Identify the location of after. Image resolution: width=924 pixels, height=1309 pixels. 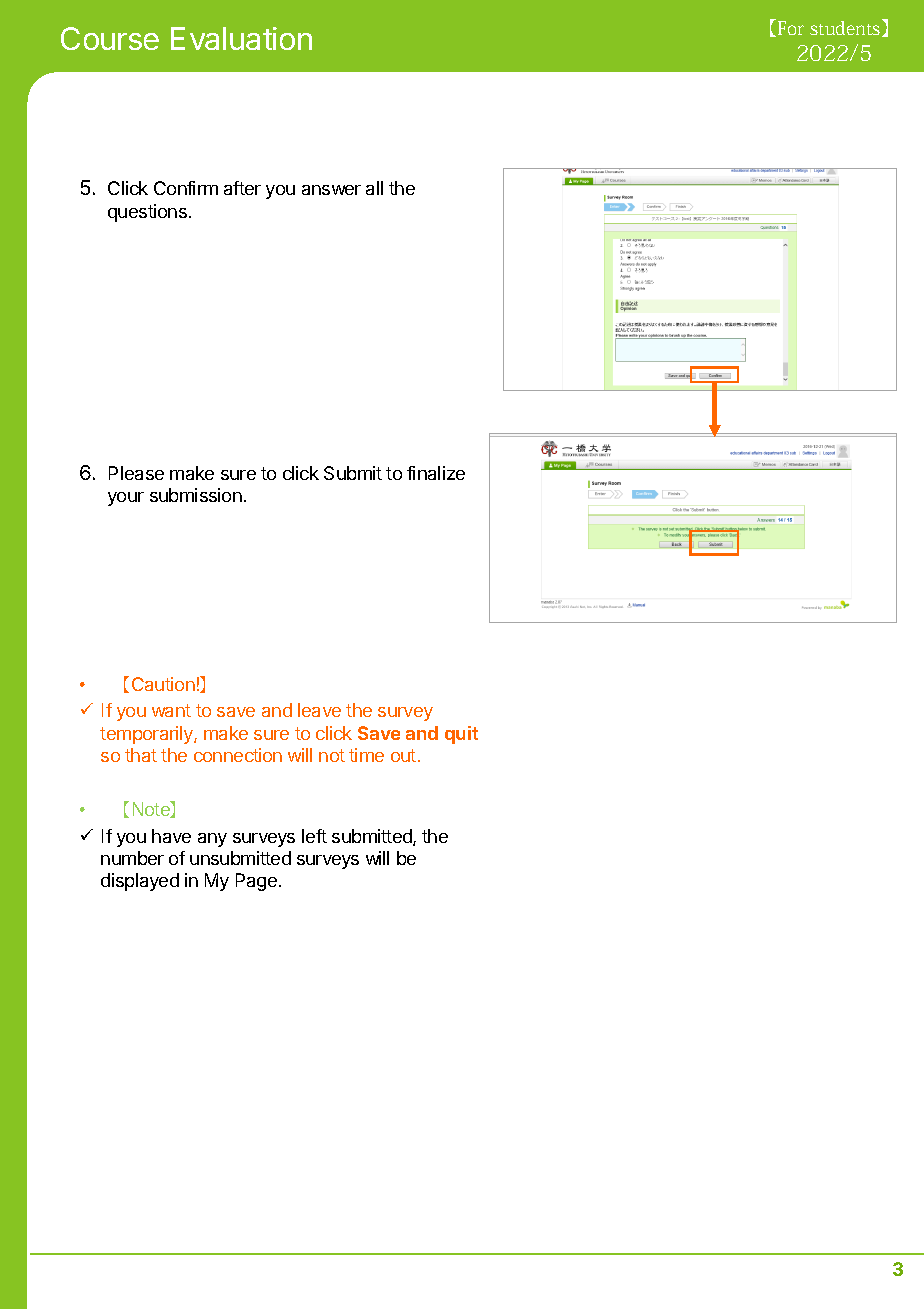
(242, 188).
